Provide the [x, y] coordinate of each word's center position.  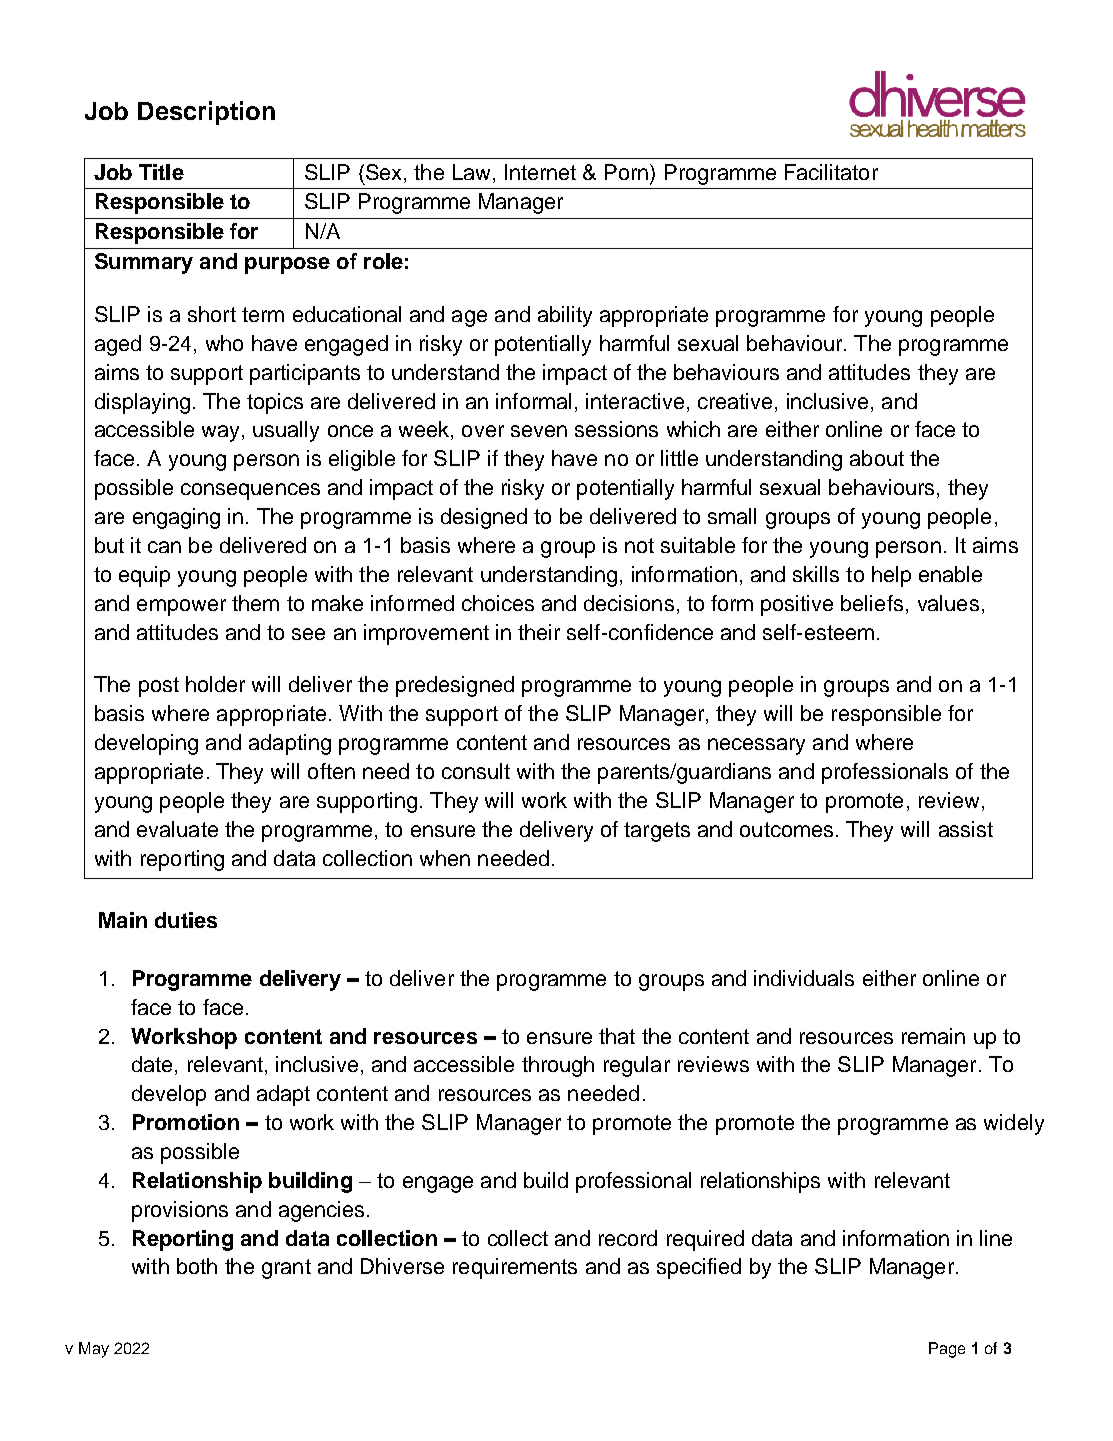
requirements [515, 1268]
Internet [540, 172]
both [197, 1266]
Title [161, 172]
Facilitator [831, 172]
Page [947, 1350]
